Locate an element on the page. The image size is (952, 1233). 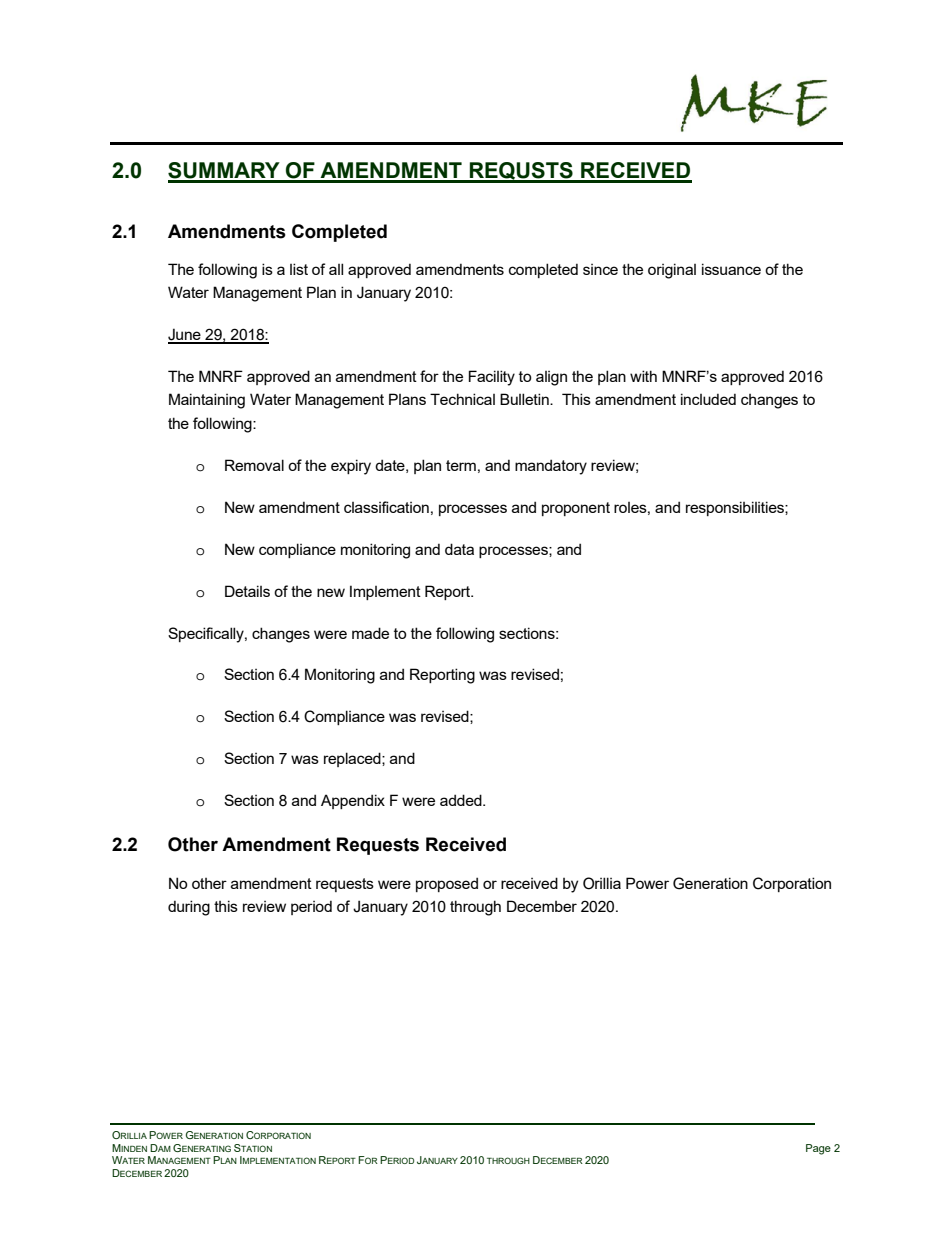
issuance is located at coordinates (731, 269).
